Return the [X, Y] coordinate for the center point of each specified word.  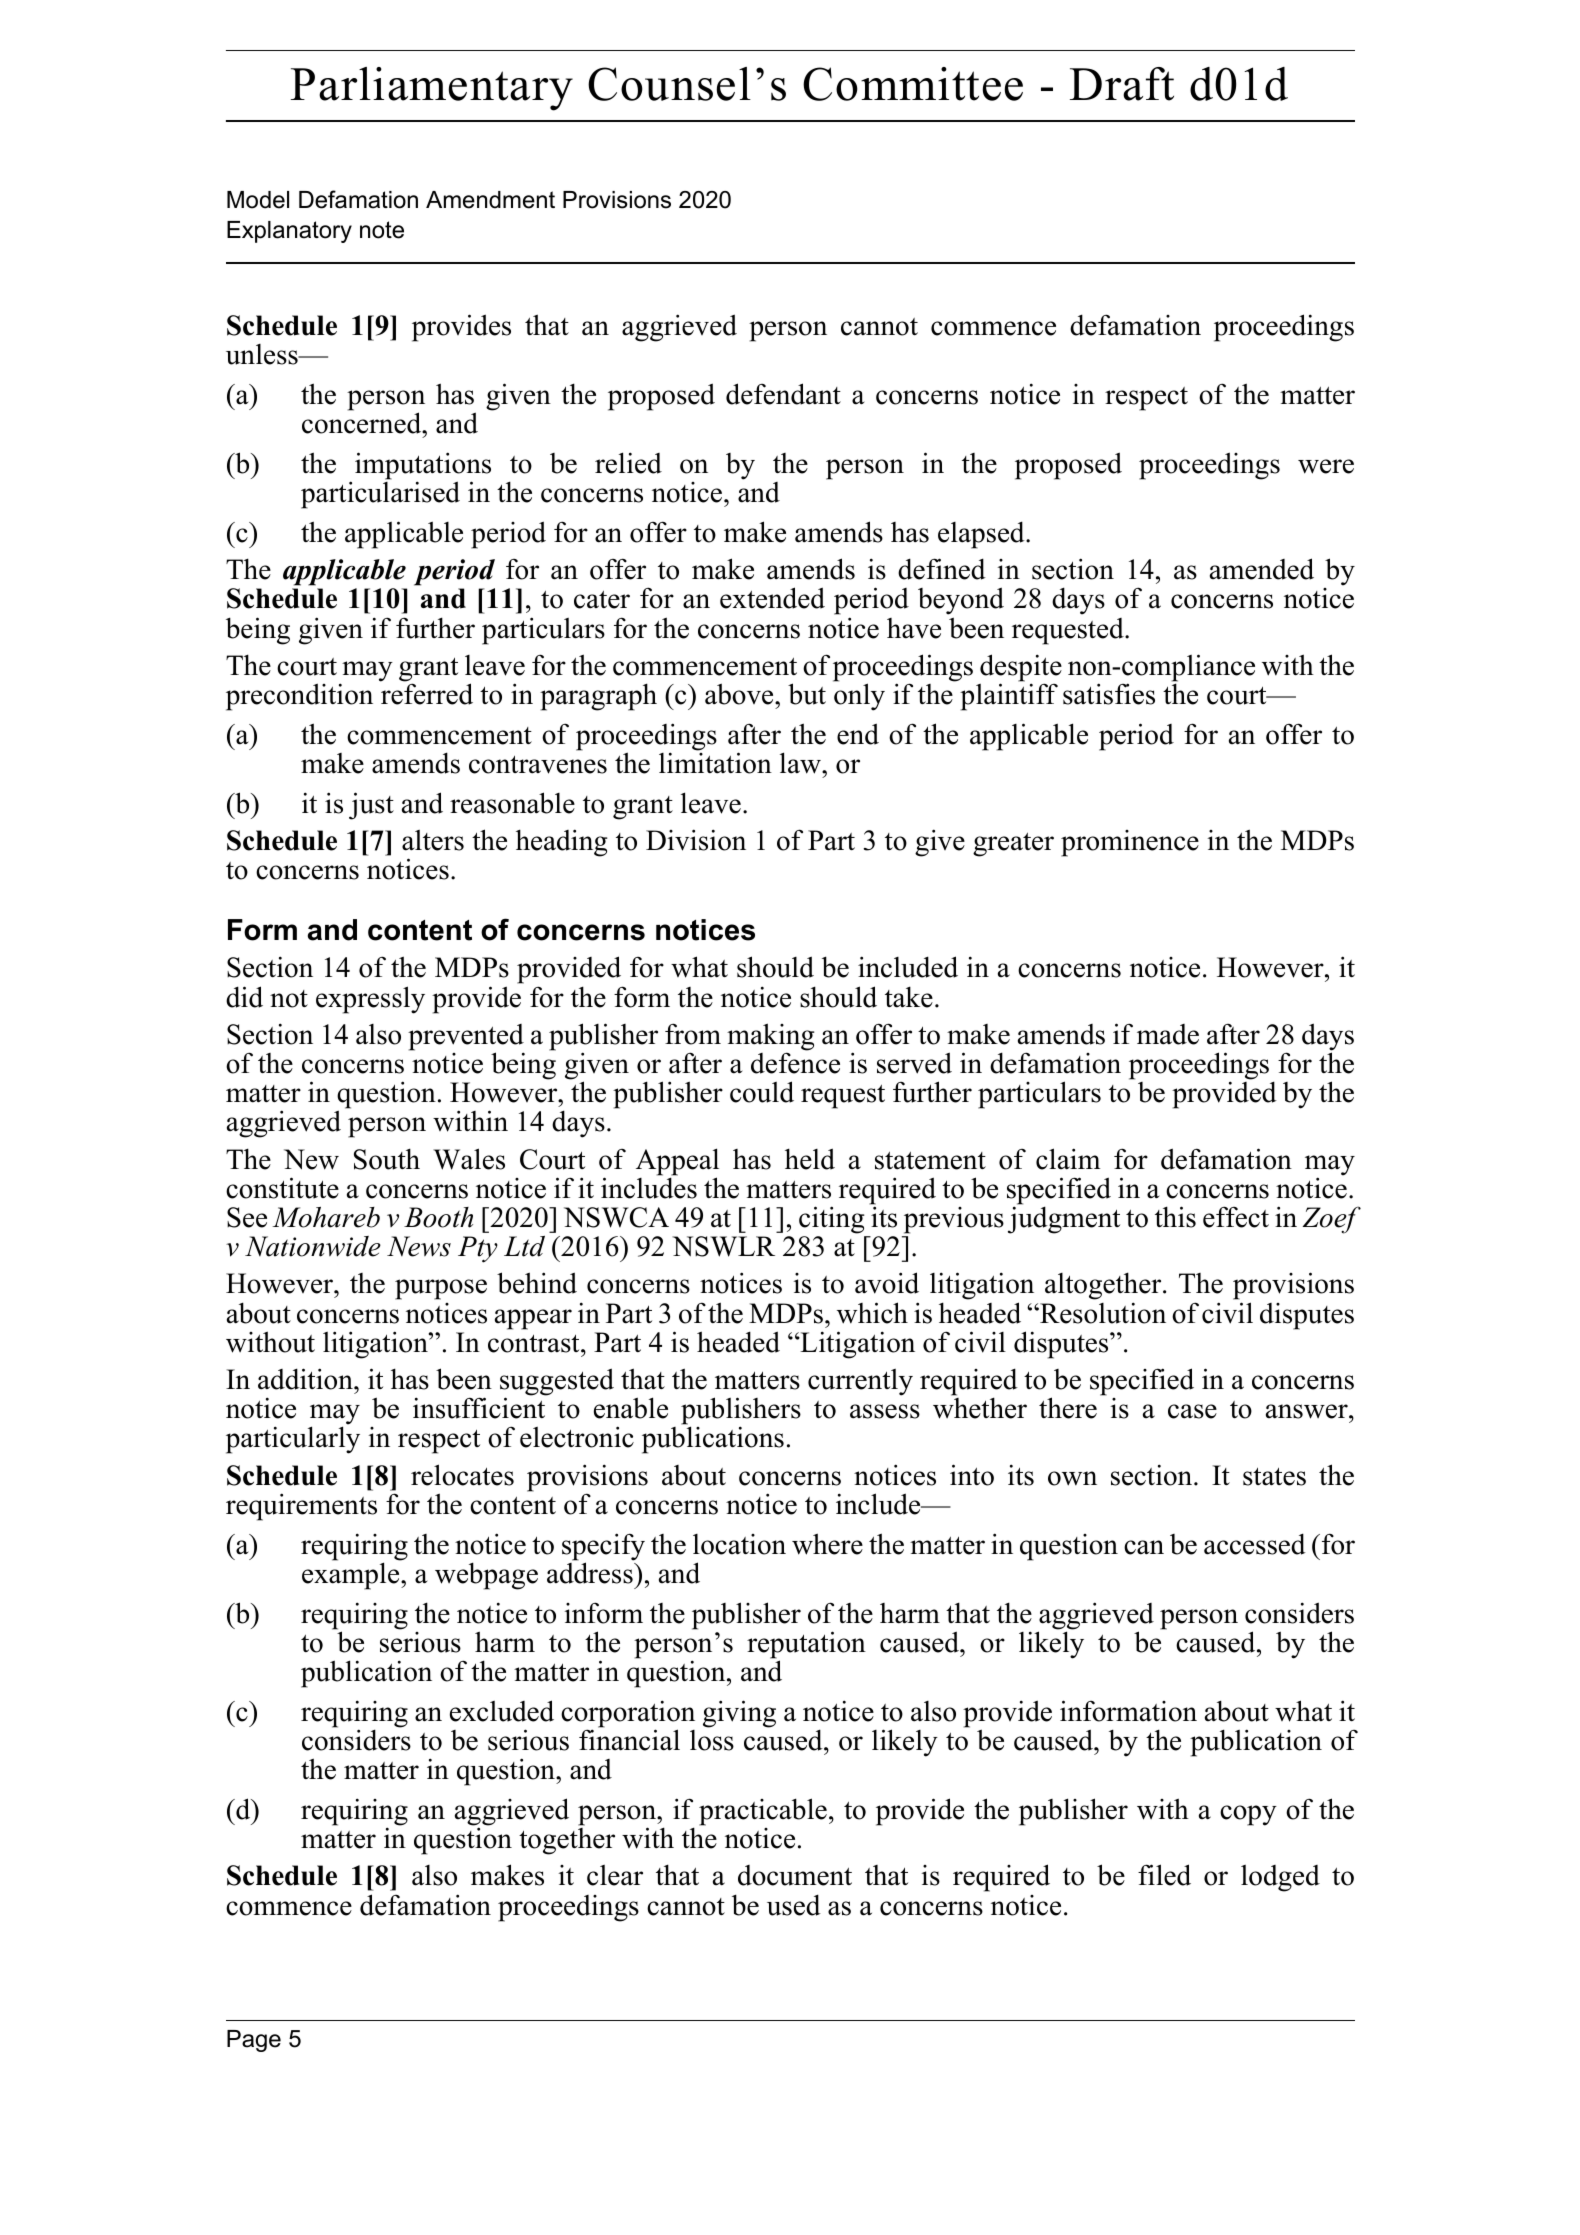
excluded [502, 1711]
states [1274, 1477]
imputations [423, 467]
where [827, 1544]
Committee [913, 84]
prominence [1130, 843]
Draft [1122, 84]
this [1175, 1217]
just [371, 806]
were [1326, 466]
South [387, 1159]
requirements [301, 1507]
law [801, 763]
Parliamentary [432, 89]
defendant [783, 394]
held [810, 1159]
